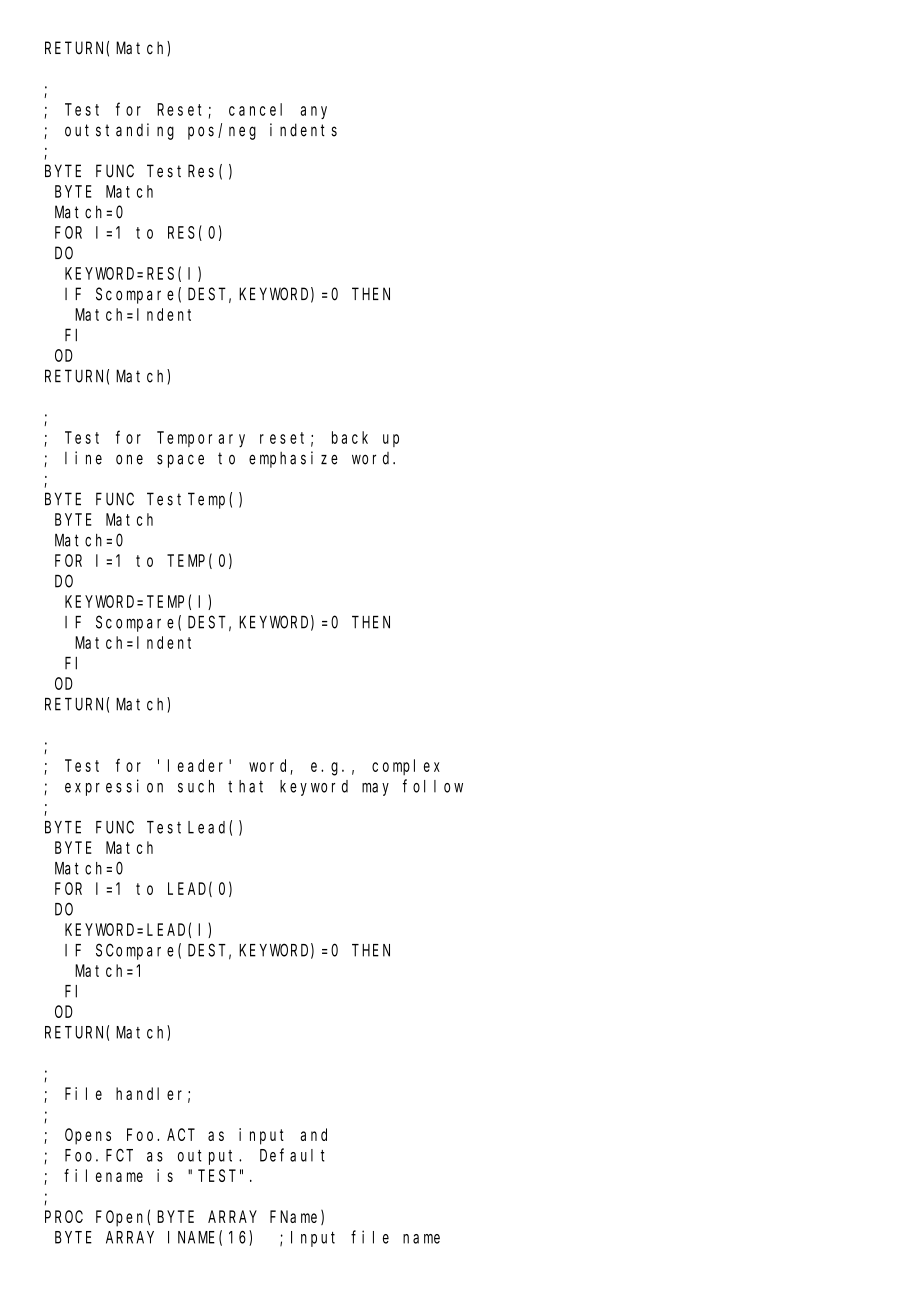 This page has height=1308, width=924. What do you see at coordinates (209, 1157) in the page?
I see `output` at bounding box center [209, 1157].
